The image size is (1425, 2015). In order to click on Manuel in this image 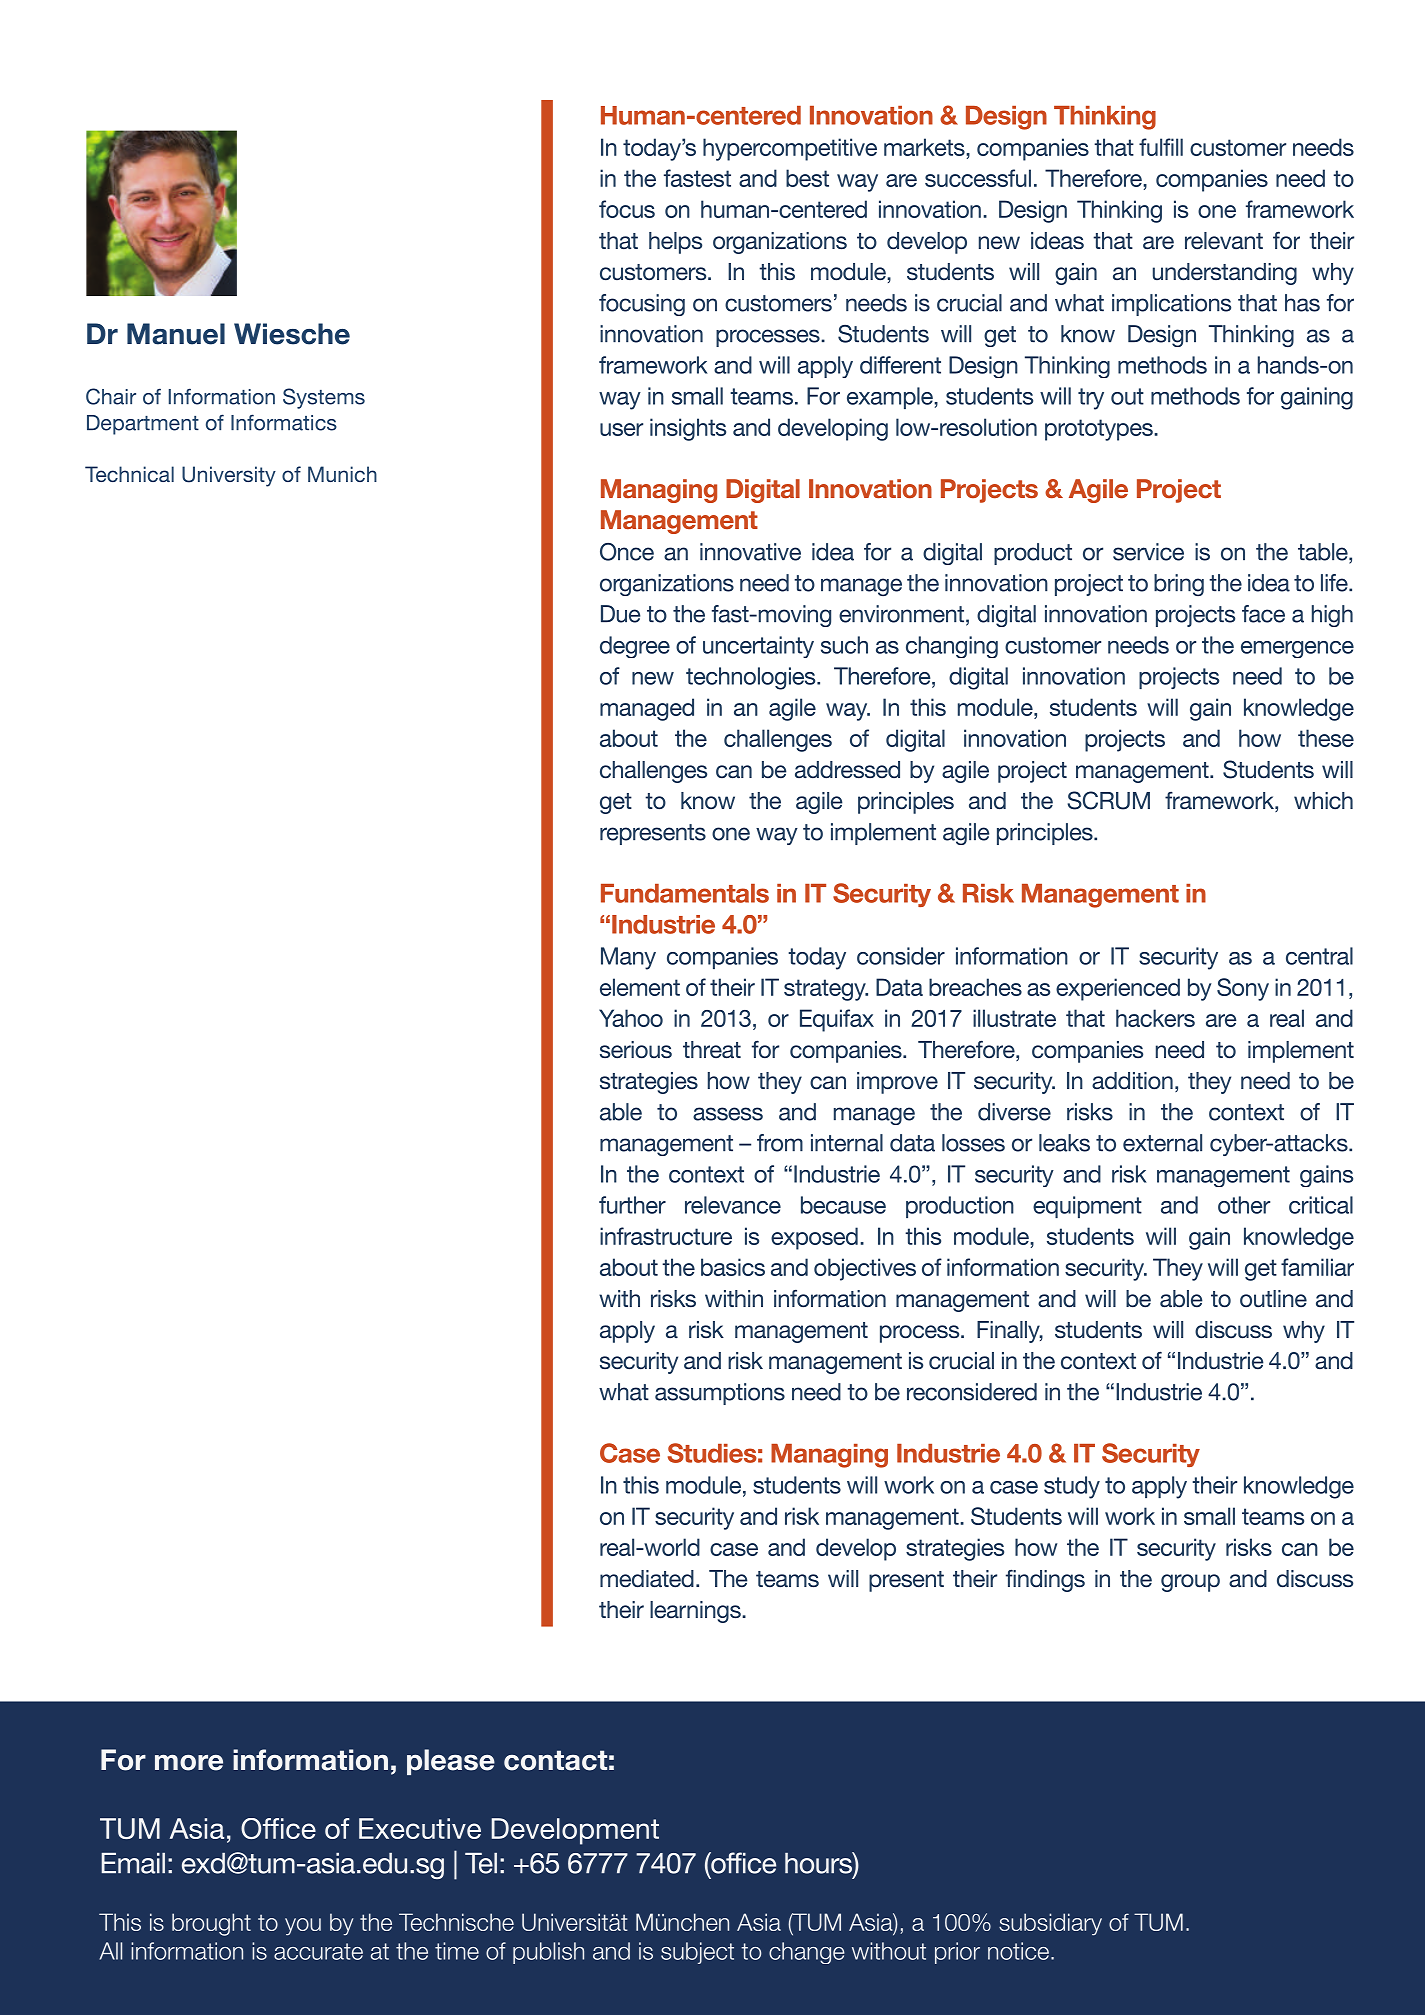, I will do `click(176, 334)`.
